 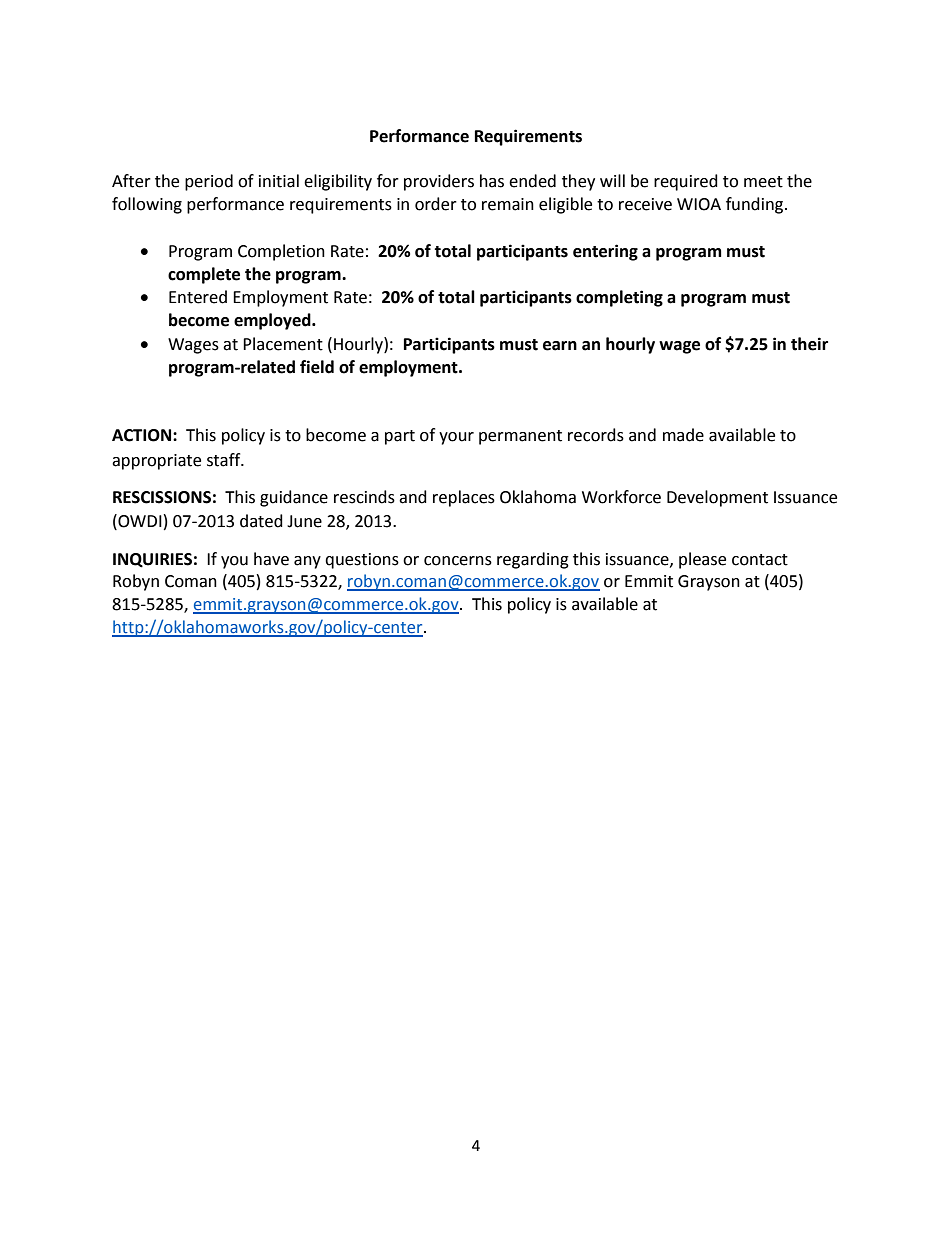 I want to click on Entered, so click(x=198, y=297).
